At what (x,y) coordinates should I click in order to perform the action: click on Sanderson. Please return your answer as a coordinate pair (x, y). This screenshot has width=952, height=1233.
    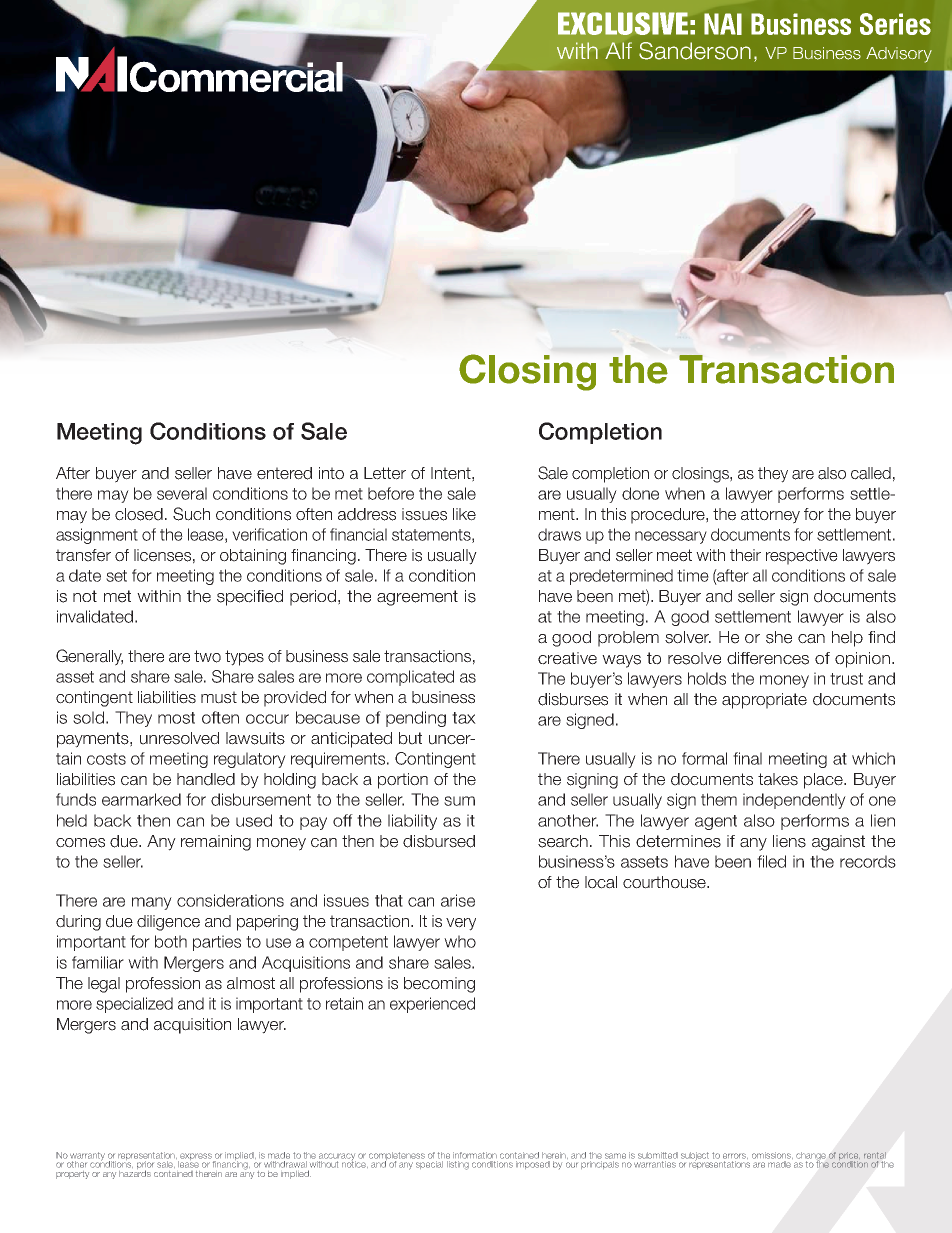
    Looking at the image, I should click on (695, 51).
